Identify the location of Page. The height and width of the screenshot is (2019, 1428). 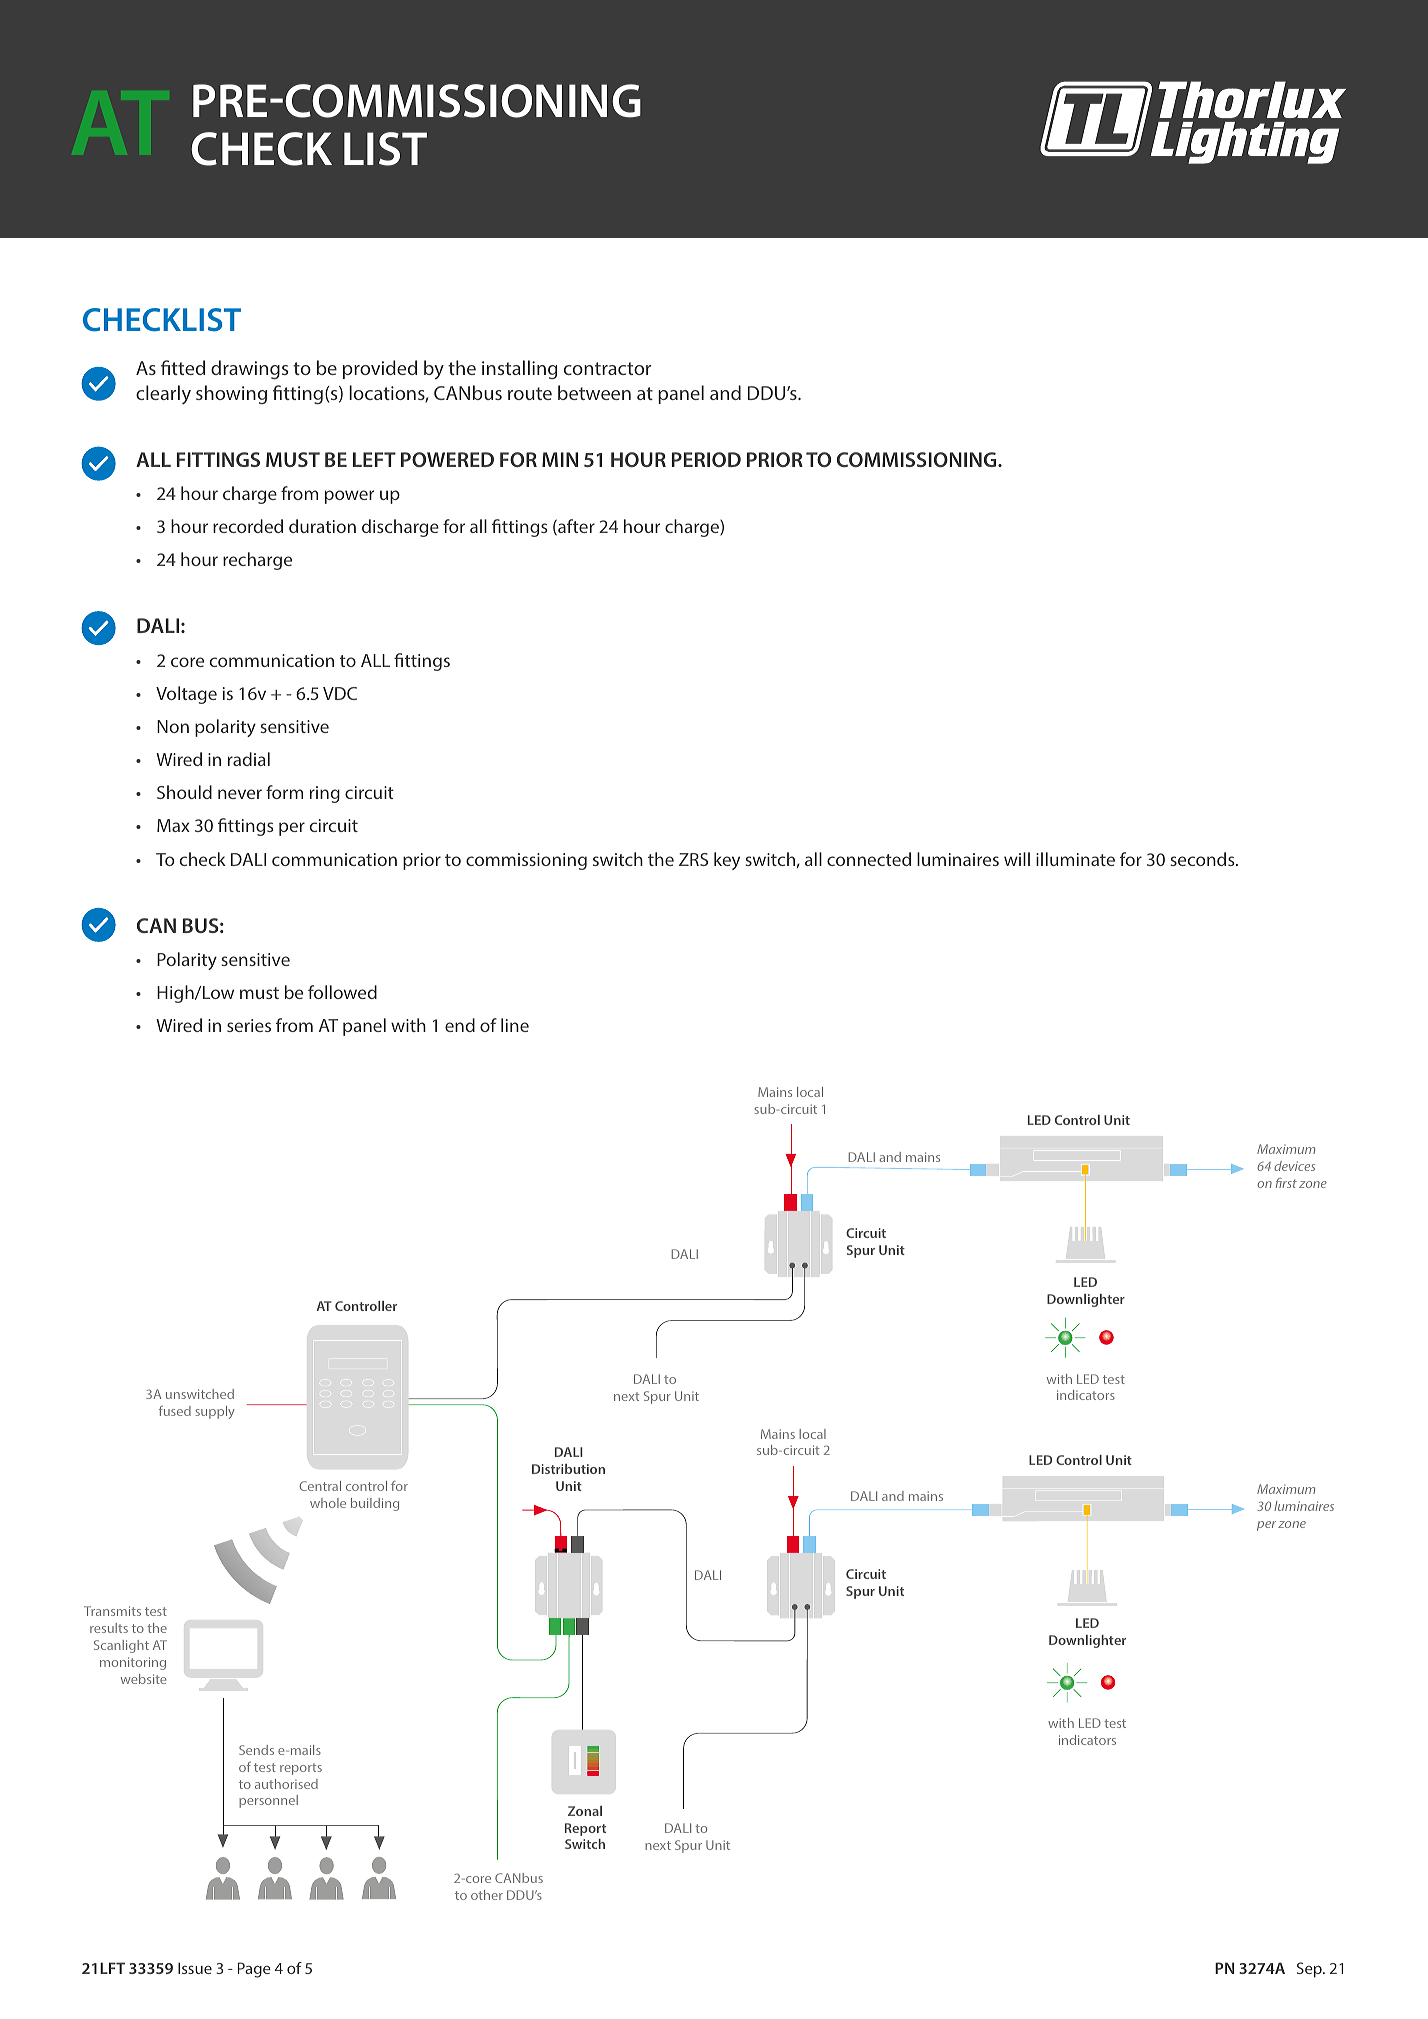
(254, 1970).
